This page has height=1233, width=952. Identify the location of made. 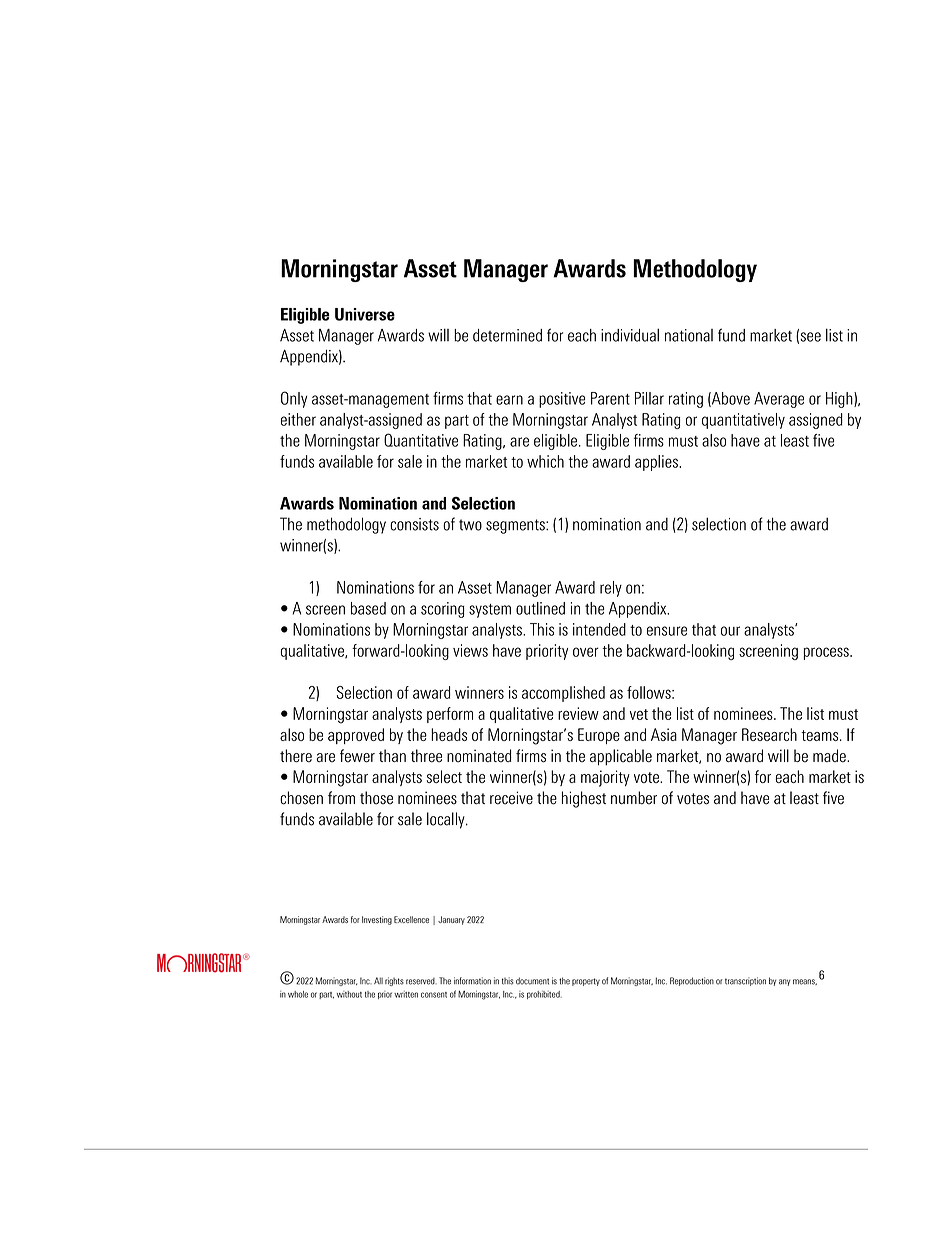
(830, 756).
